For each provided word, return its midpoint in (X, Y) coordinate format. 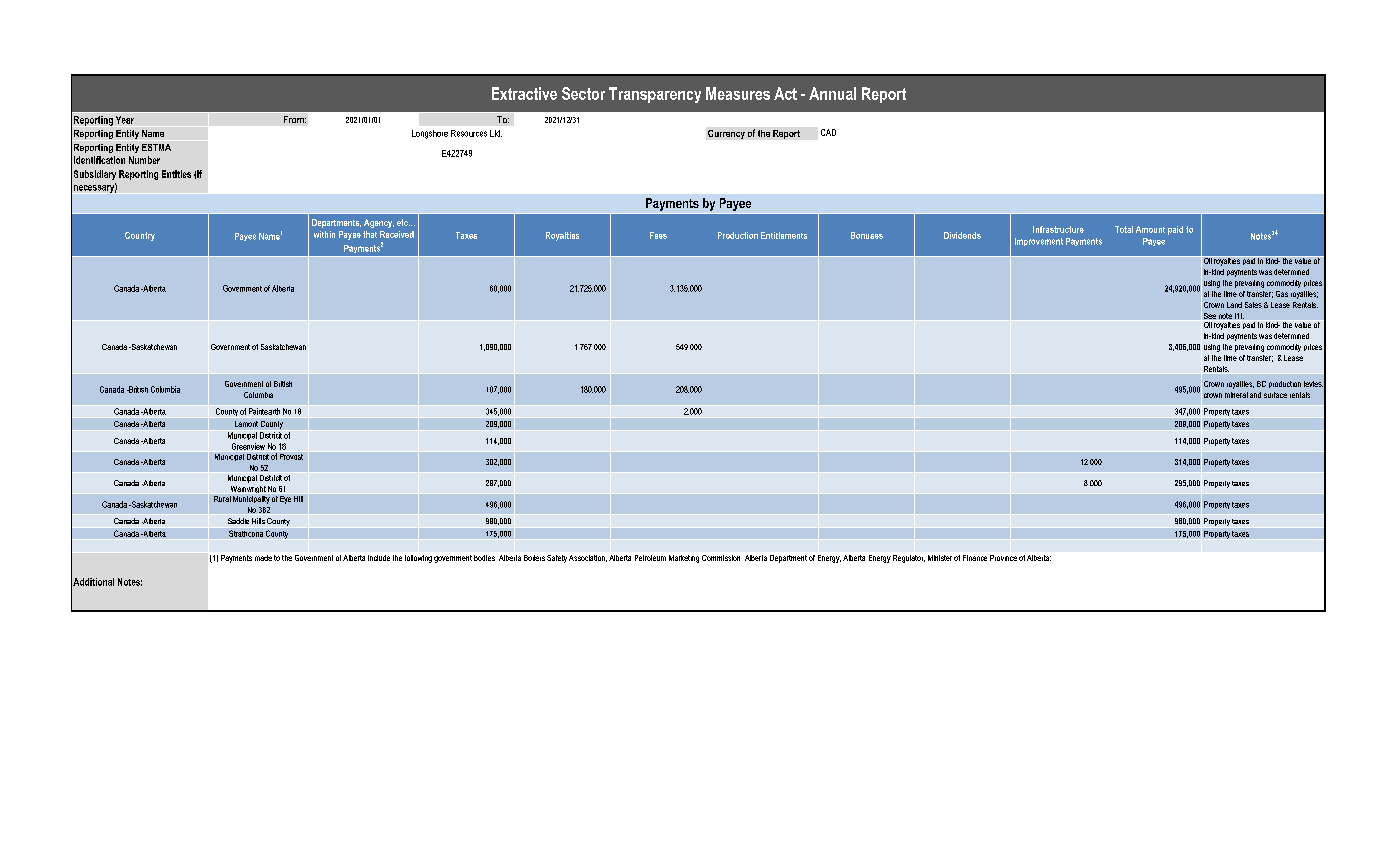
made (263, 558)
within (324, 234)
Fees (658, 235)
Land (1234, 305)
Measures (738, 93)
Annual (832, 93)
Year (125, 120)
